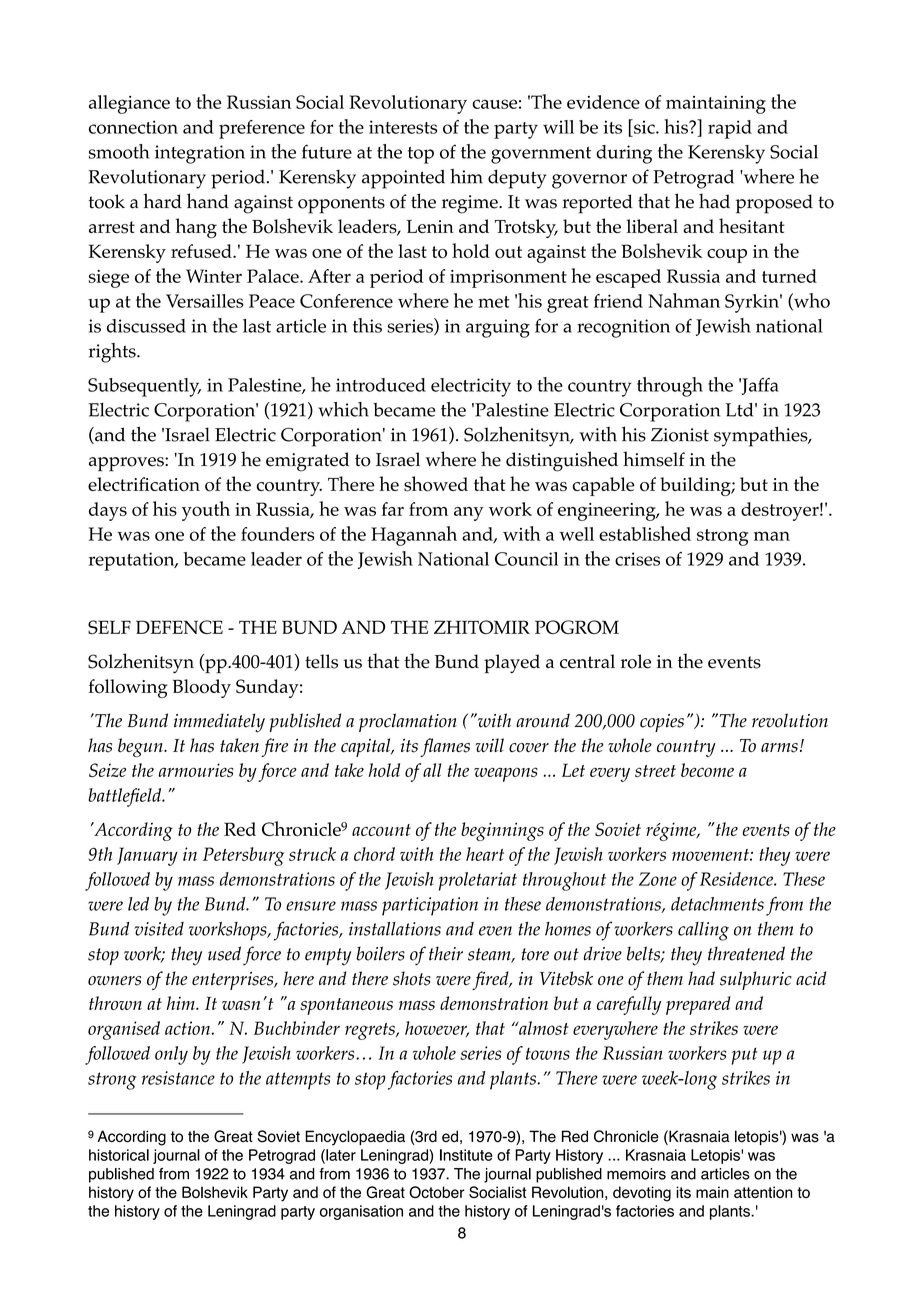  What do you see at coordinates (437, 1192) in the screenshot?
I see `October` at bounding box center [437, 1192].
